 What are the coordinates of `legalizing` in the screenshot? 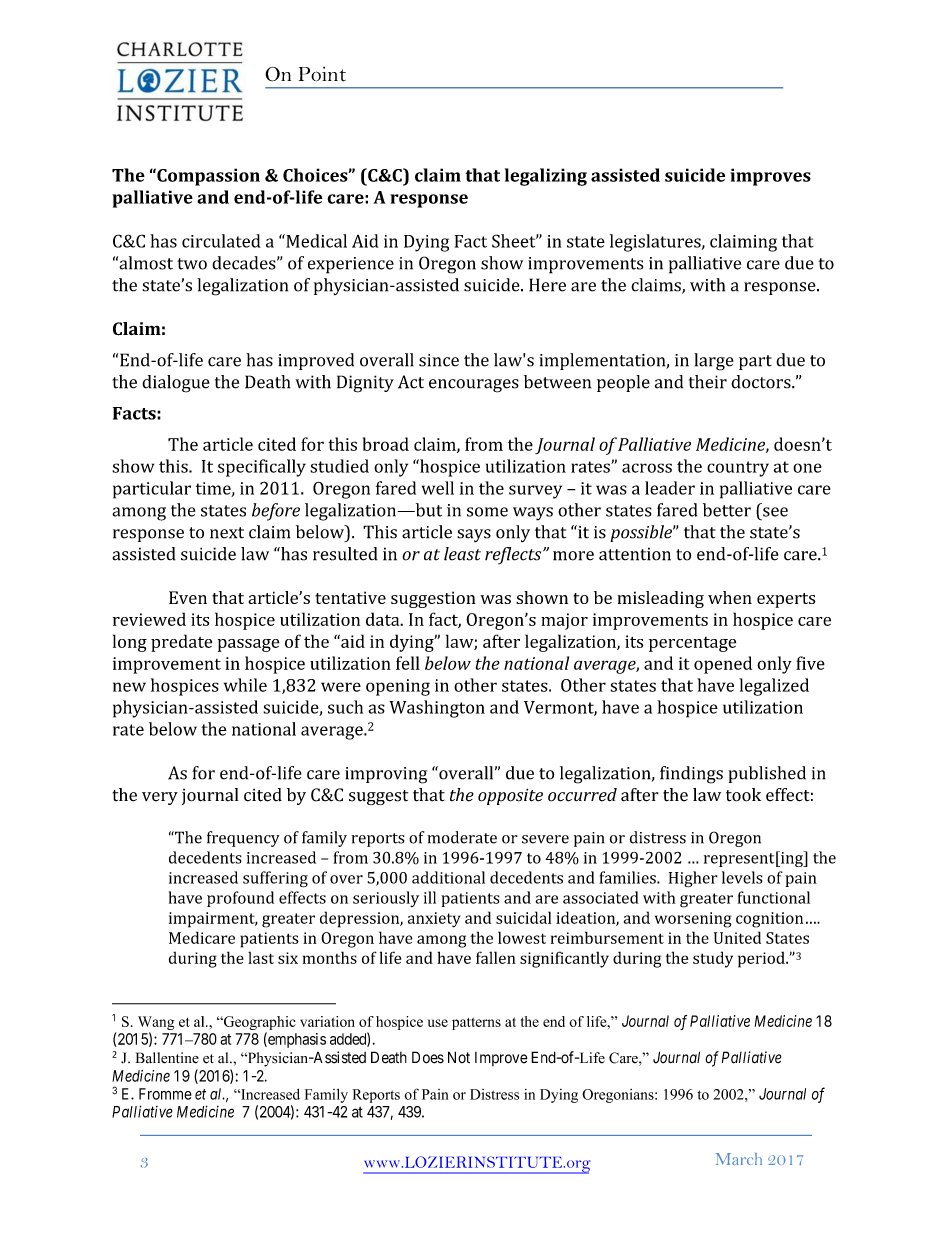 It's located at (546, 177).
